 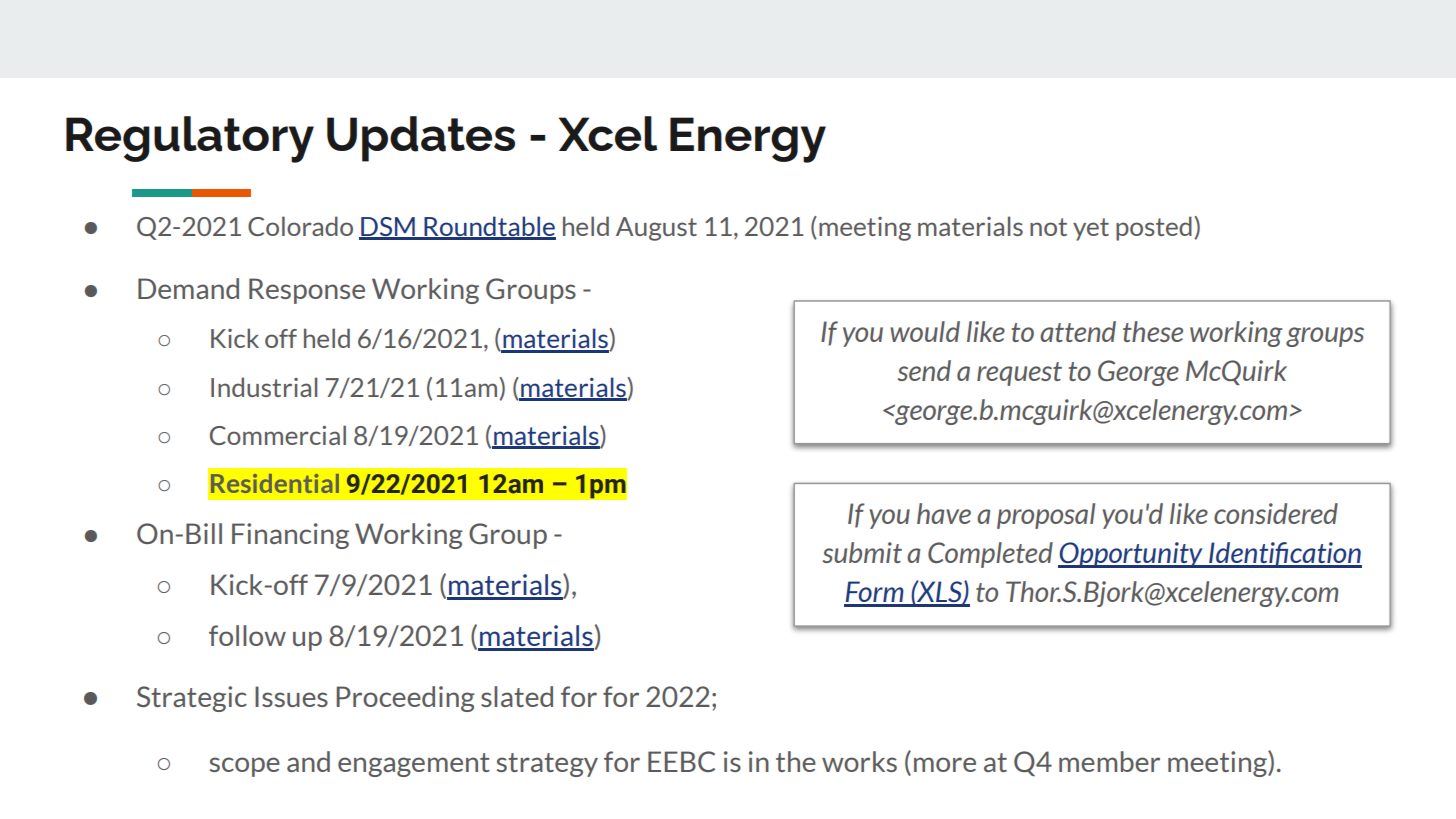 I want to click on submit, so click(x=862, y=552).
